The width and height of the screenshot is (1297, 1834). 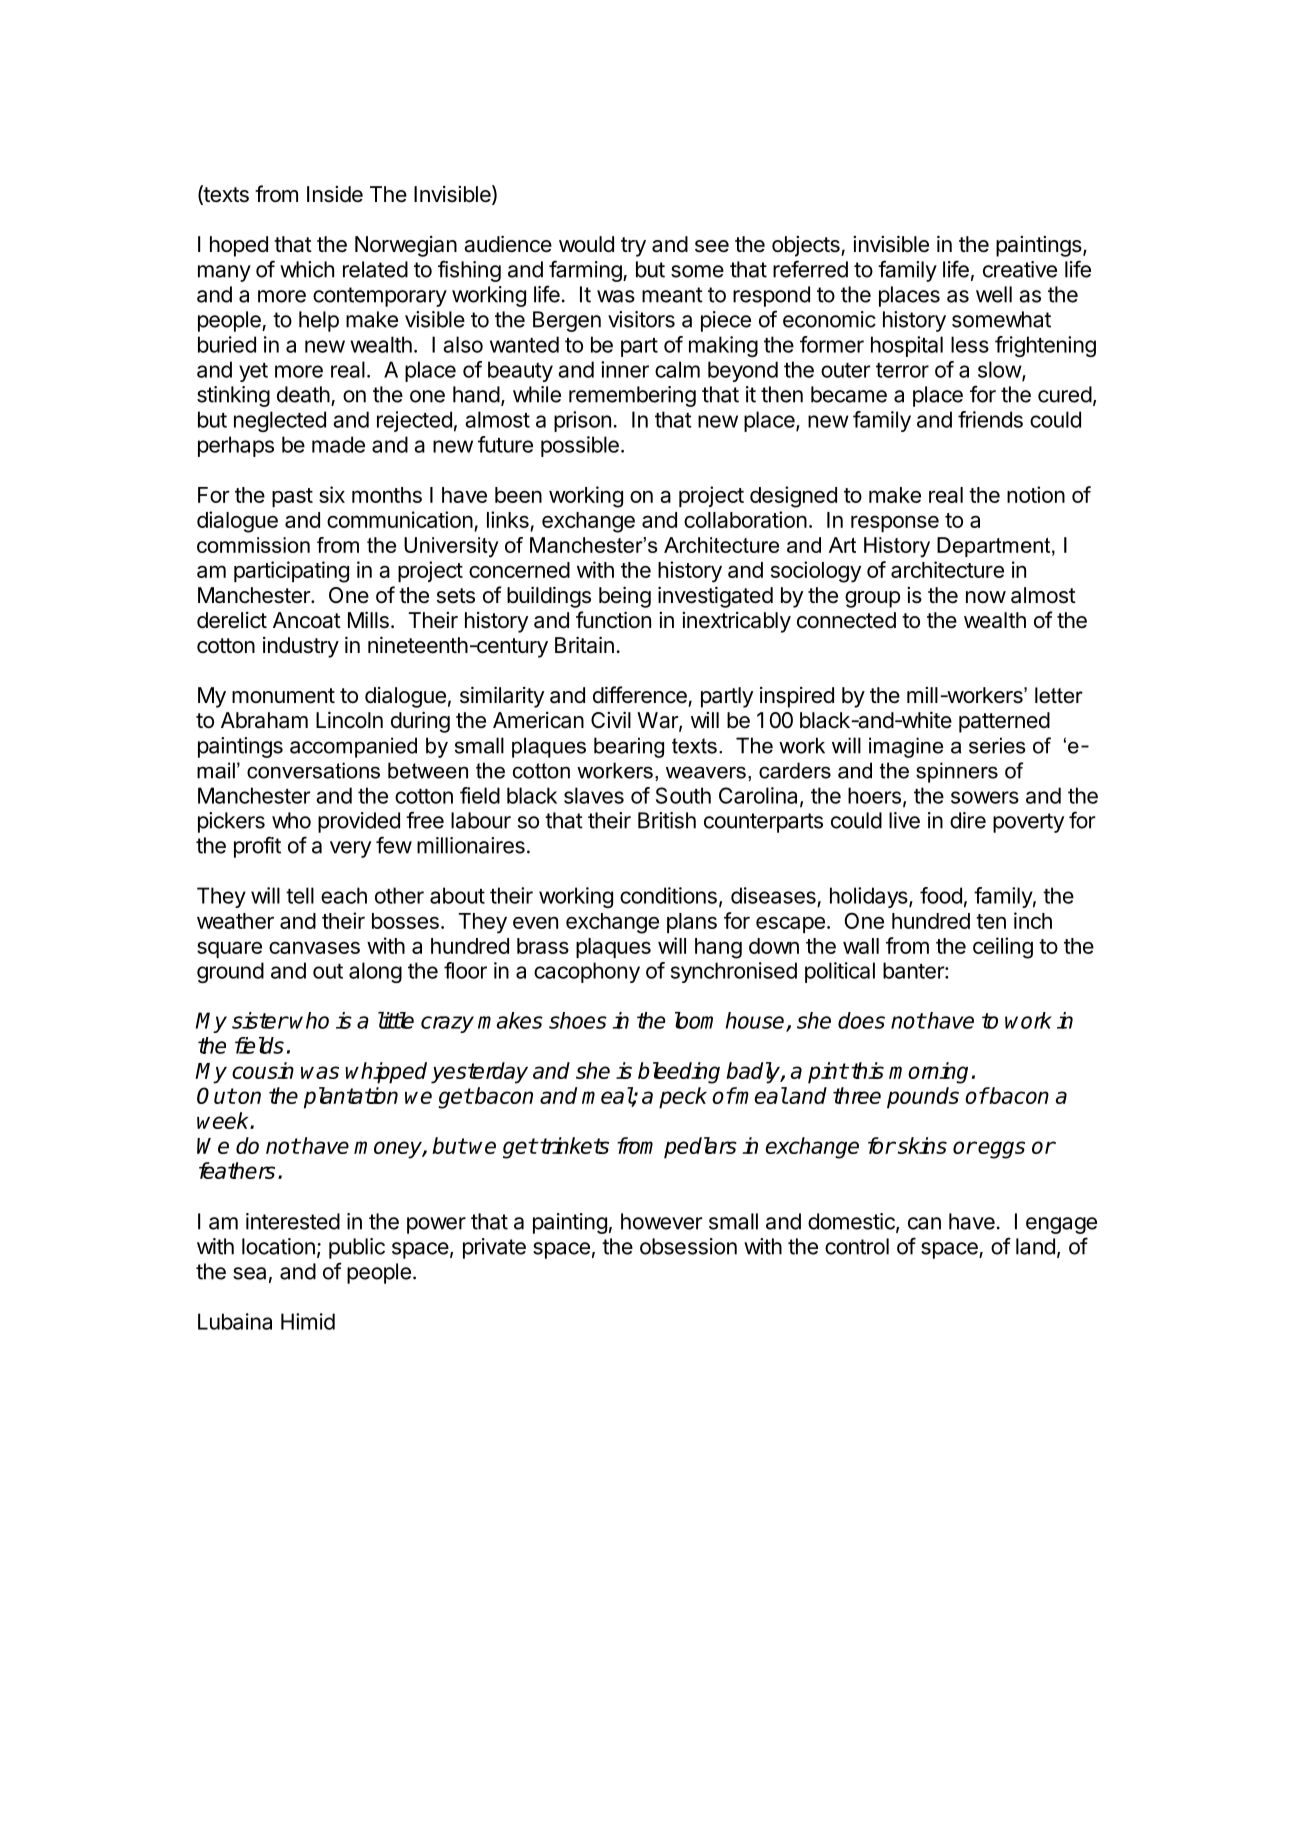 What do you see at coordinates (293, 1221) in the screenshot?
I see `interested` at bounding box center [293, 1221].
